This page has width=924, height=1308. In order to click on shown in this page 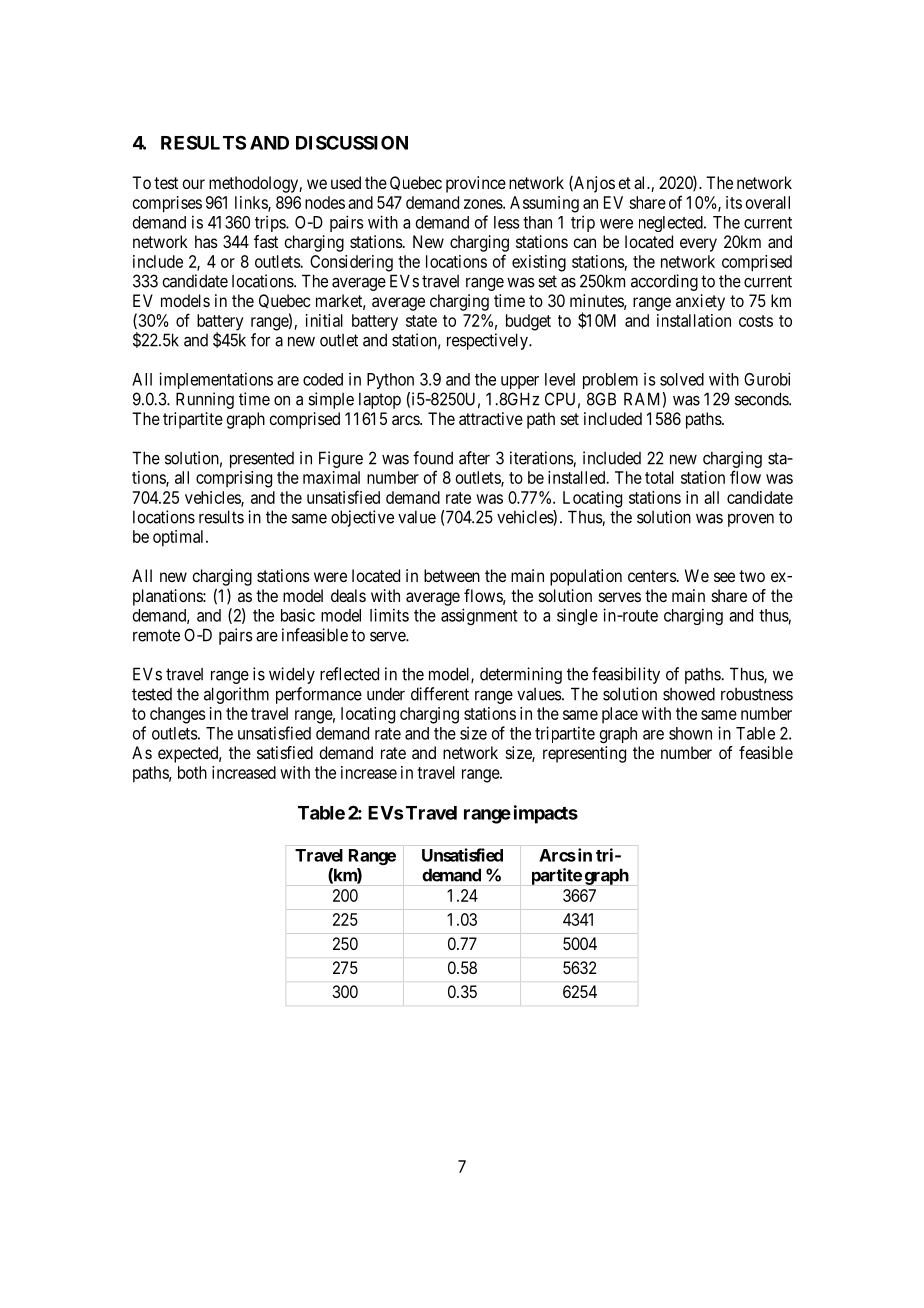, I will do `click(690, 733)`.
